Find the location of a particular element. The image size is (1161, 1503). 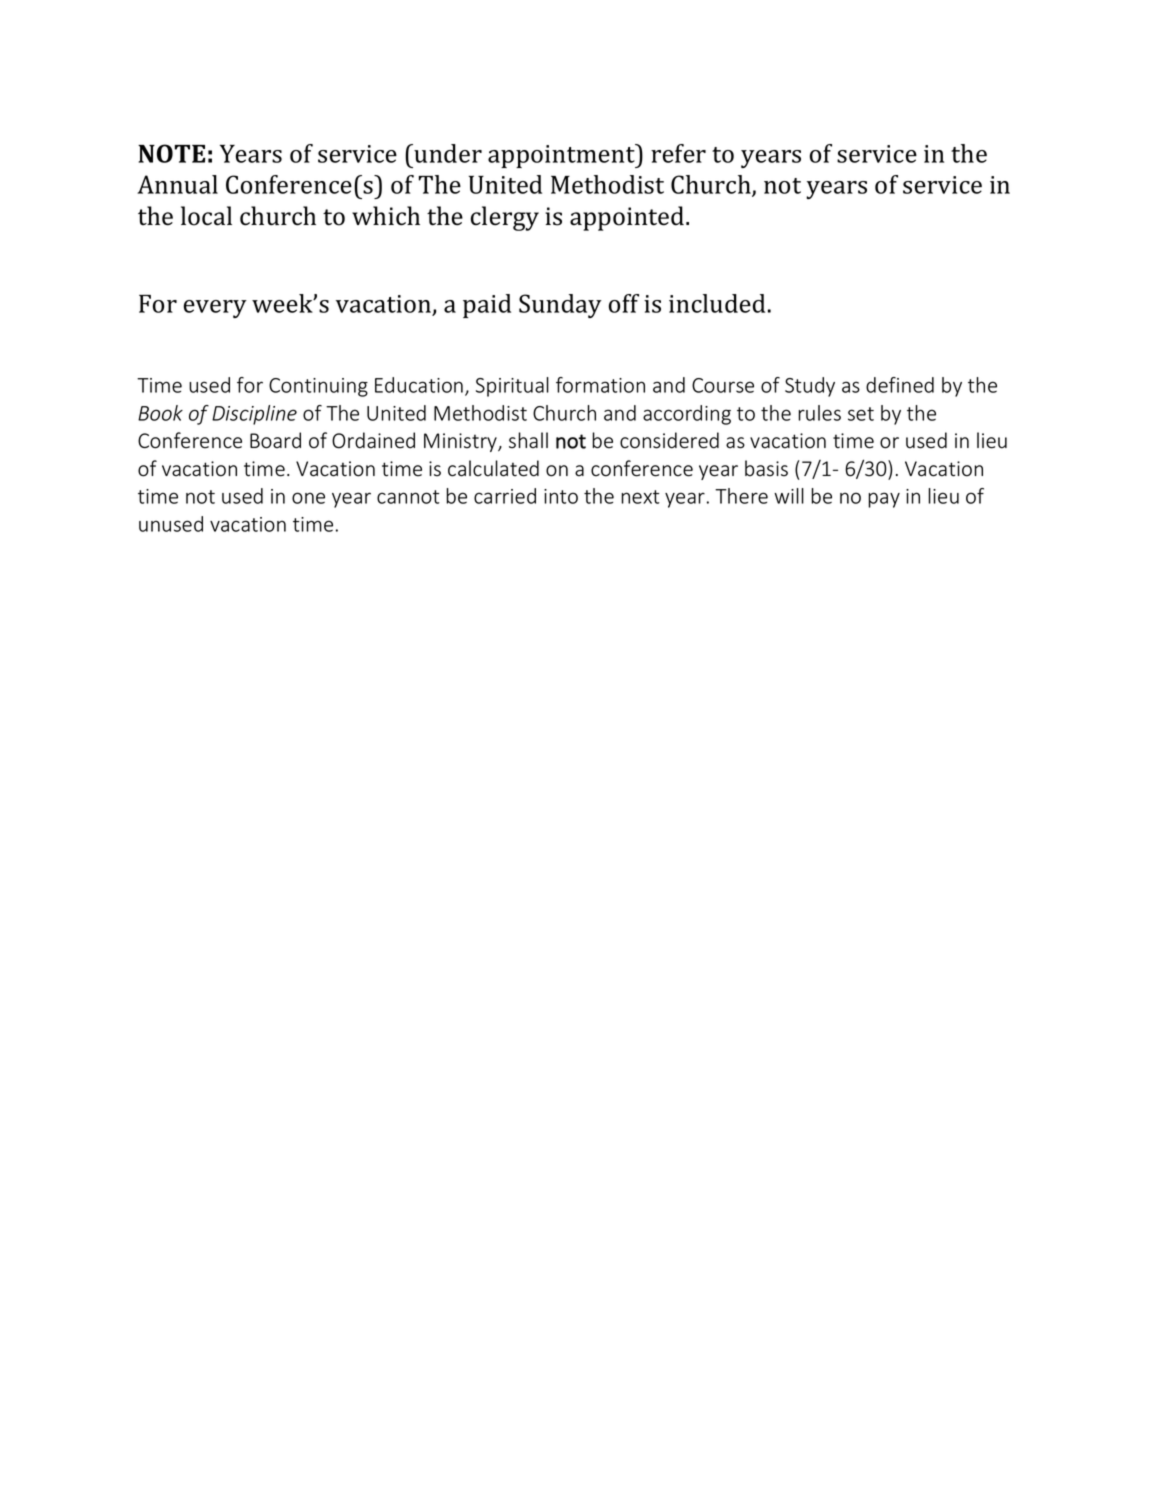

Sunday is located at coordinates (560, 306).
